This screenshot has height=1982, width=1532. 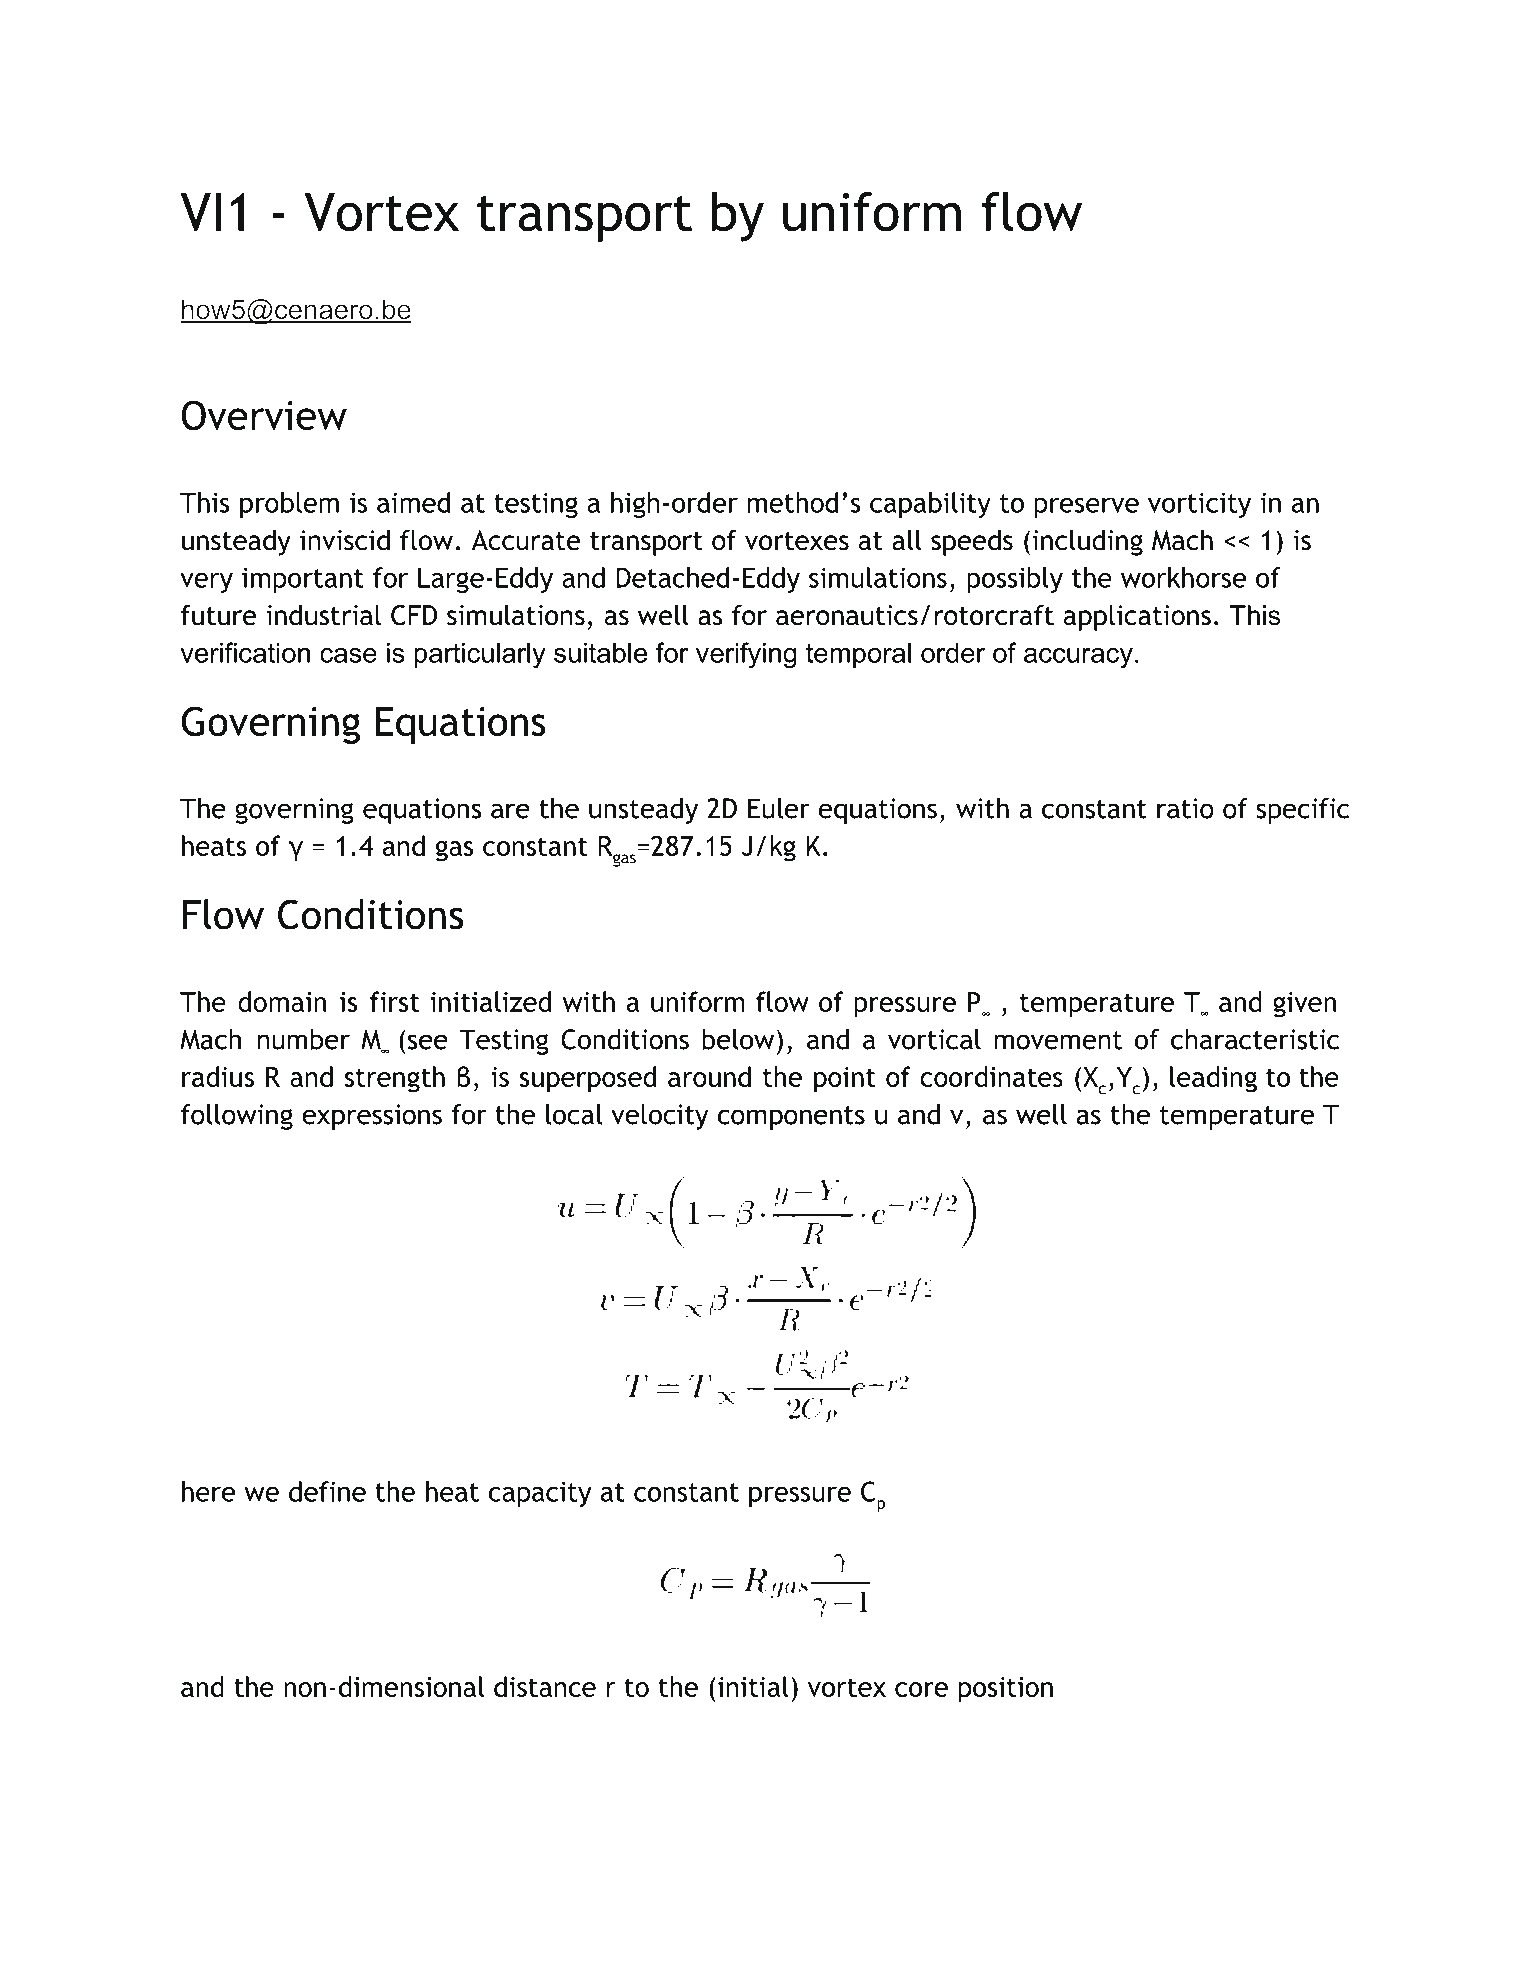 What do you see at coordinates (921, 1689) in the screenshot?
I see `core` at bounding box center [921, 1689].
